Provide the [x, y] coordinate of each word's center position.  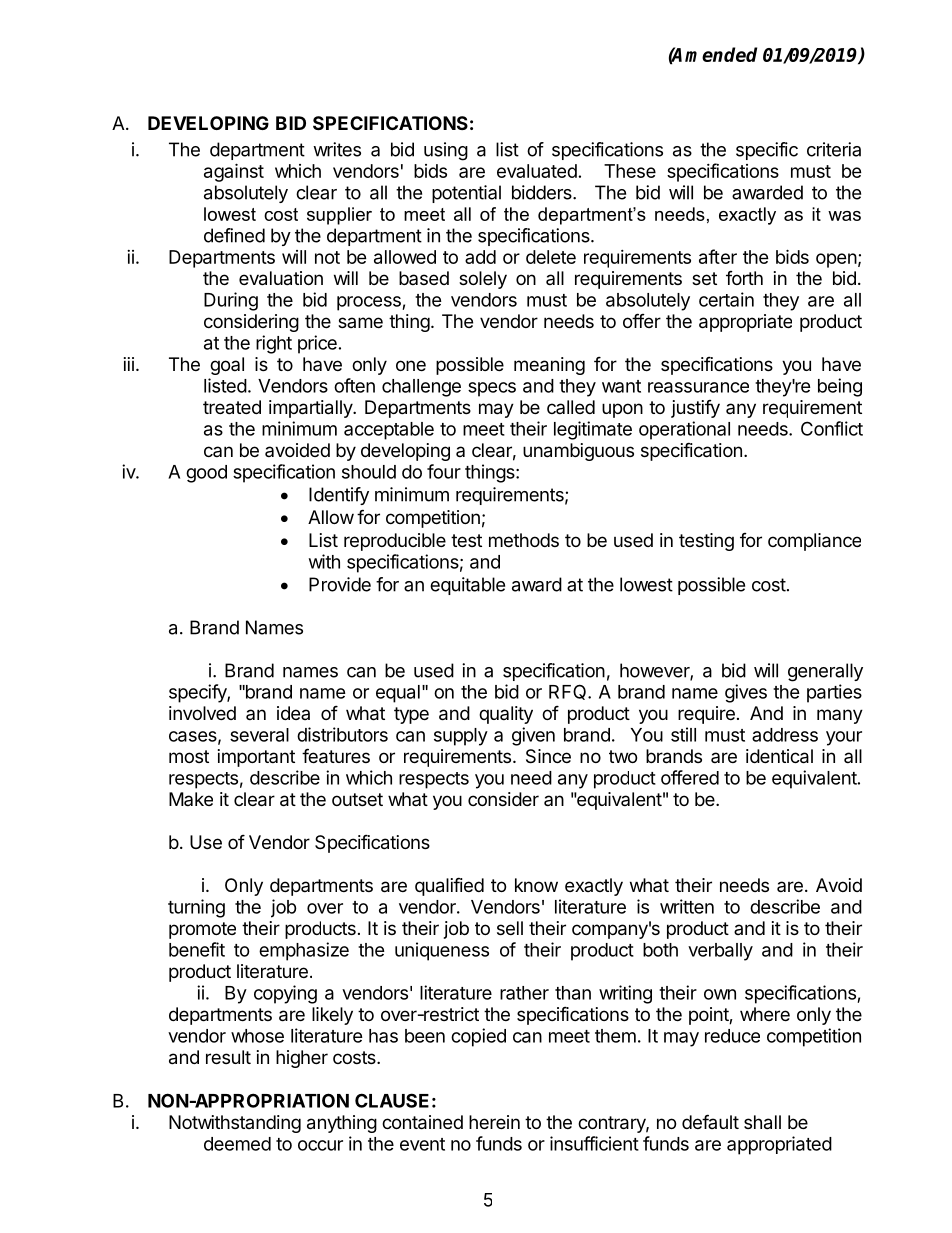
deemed [237, 1144]
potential [466, 194]
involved [202, 713]
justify [695, 409]
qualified [449, 886]
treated [232, 407]
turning [196, 908]
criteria [834, 149]
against [234, 172]
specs [492, 389]
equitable [467, 586]
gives [746, 693]
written [687, 906]
